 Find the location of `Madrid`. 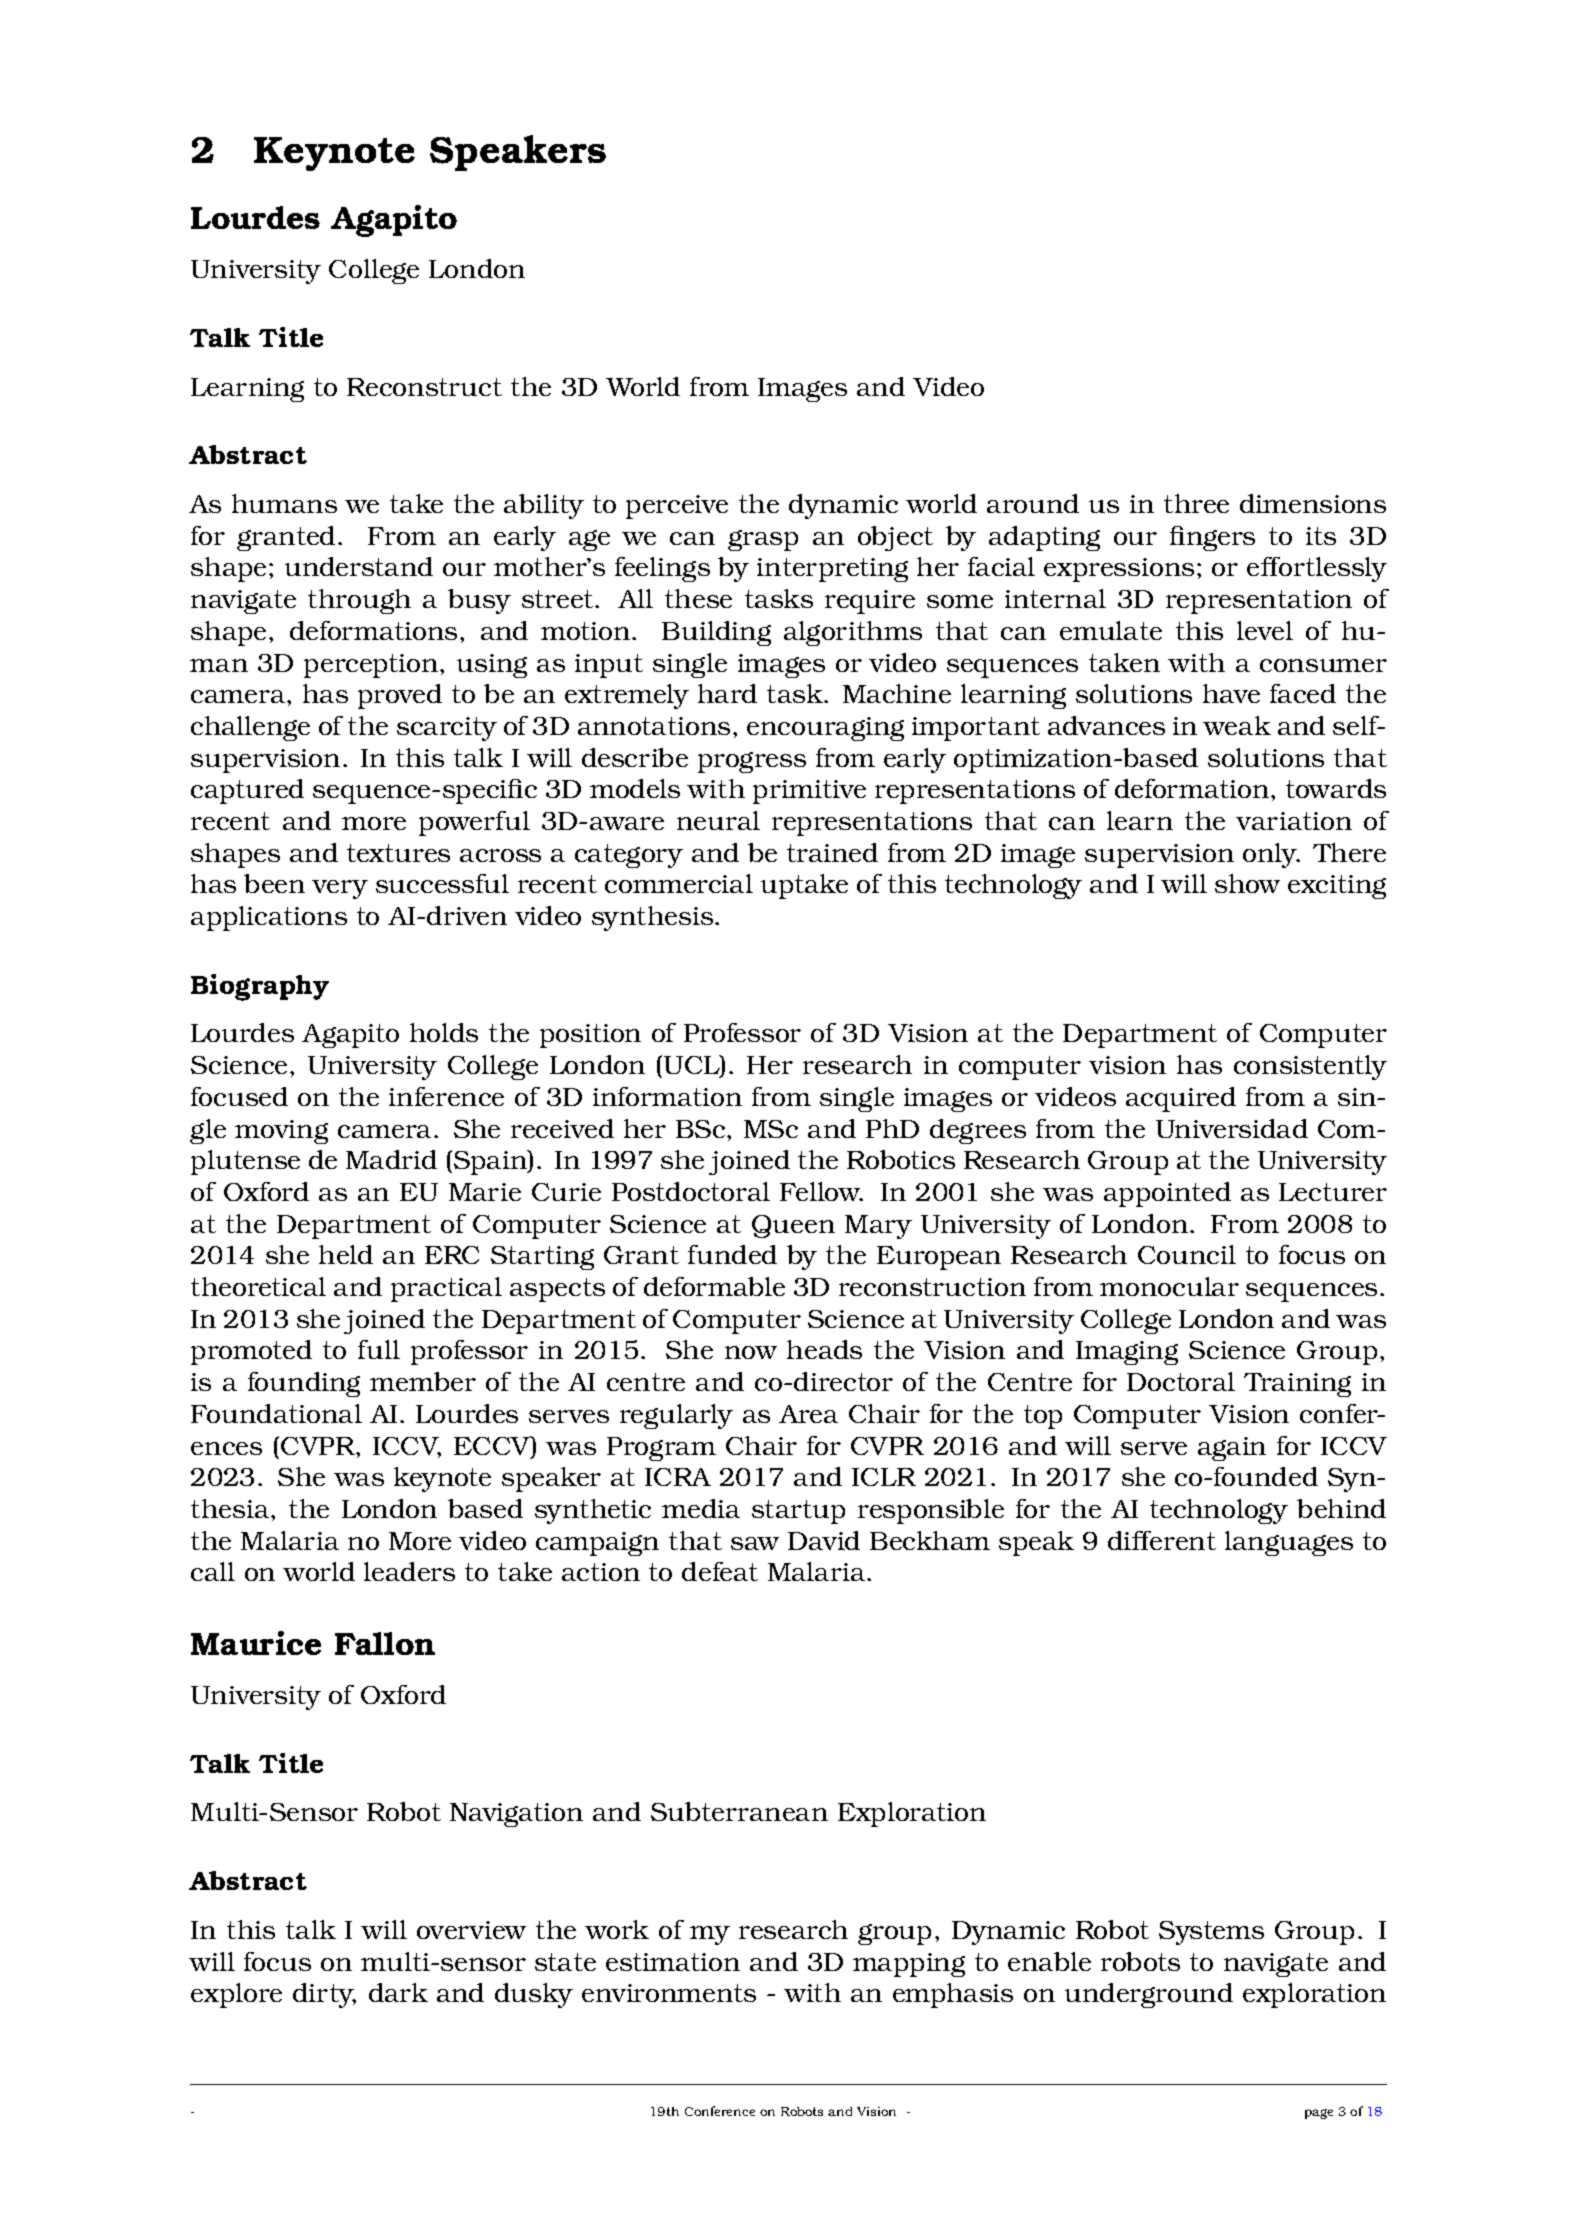

Madrid is located at coordinates (391, 1159).
